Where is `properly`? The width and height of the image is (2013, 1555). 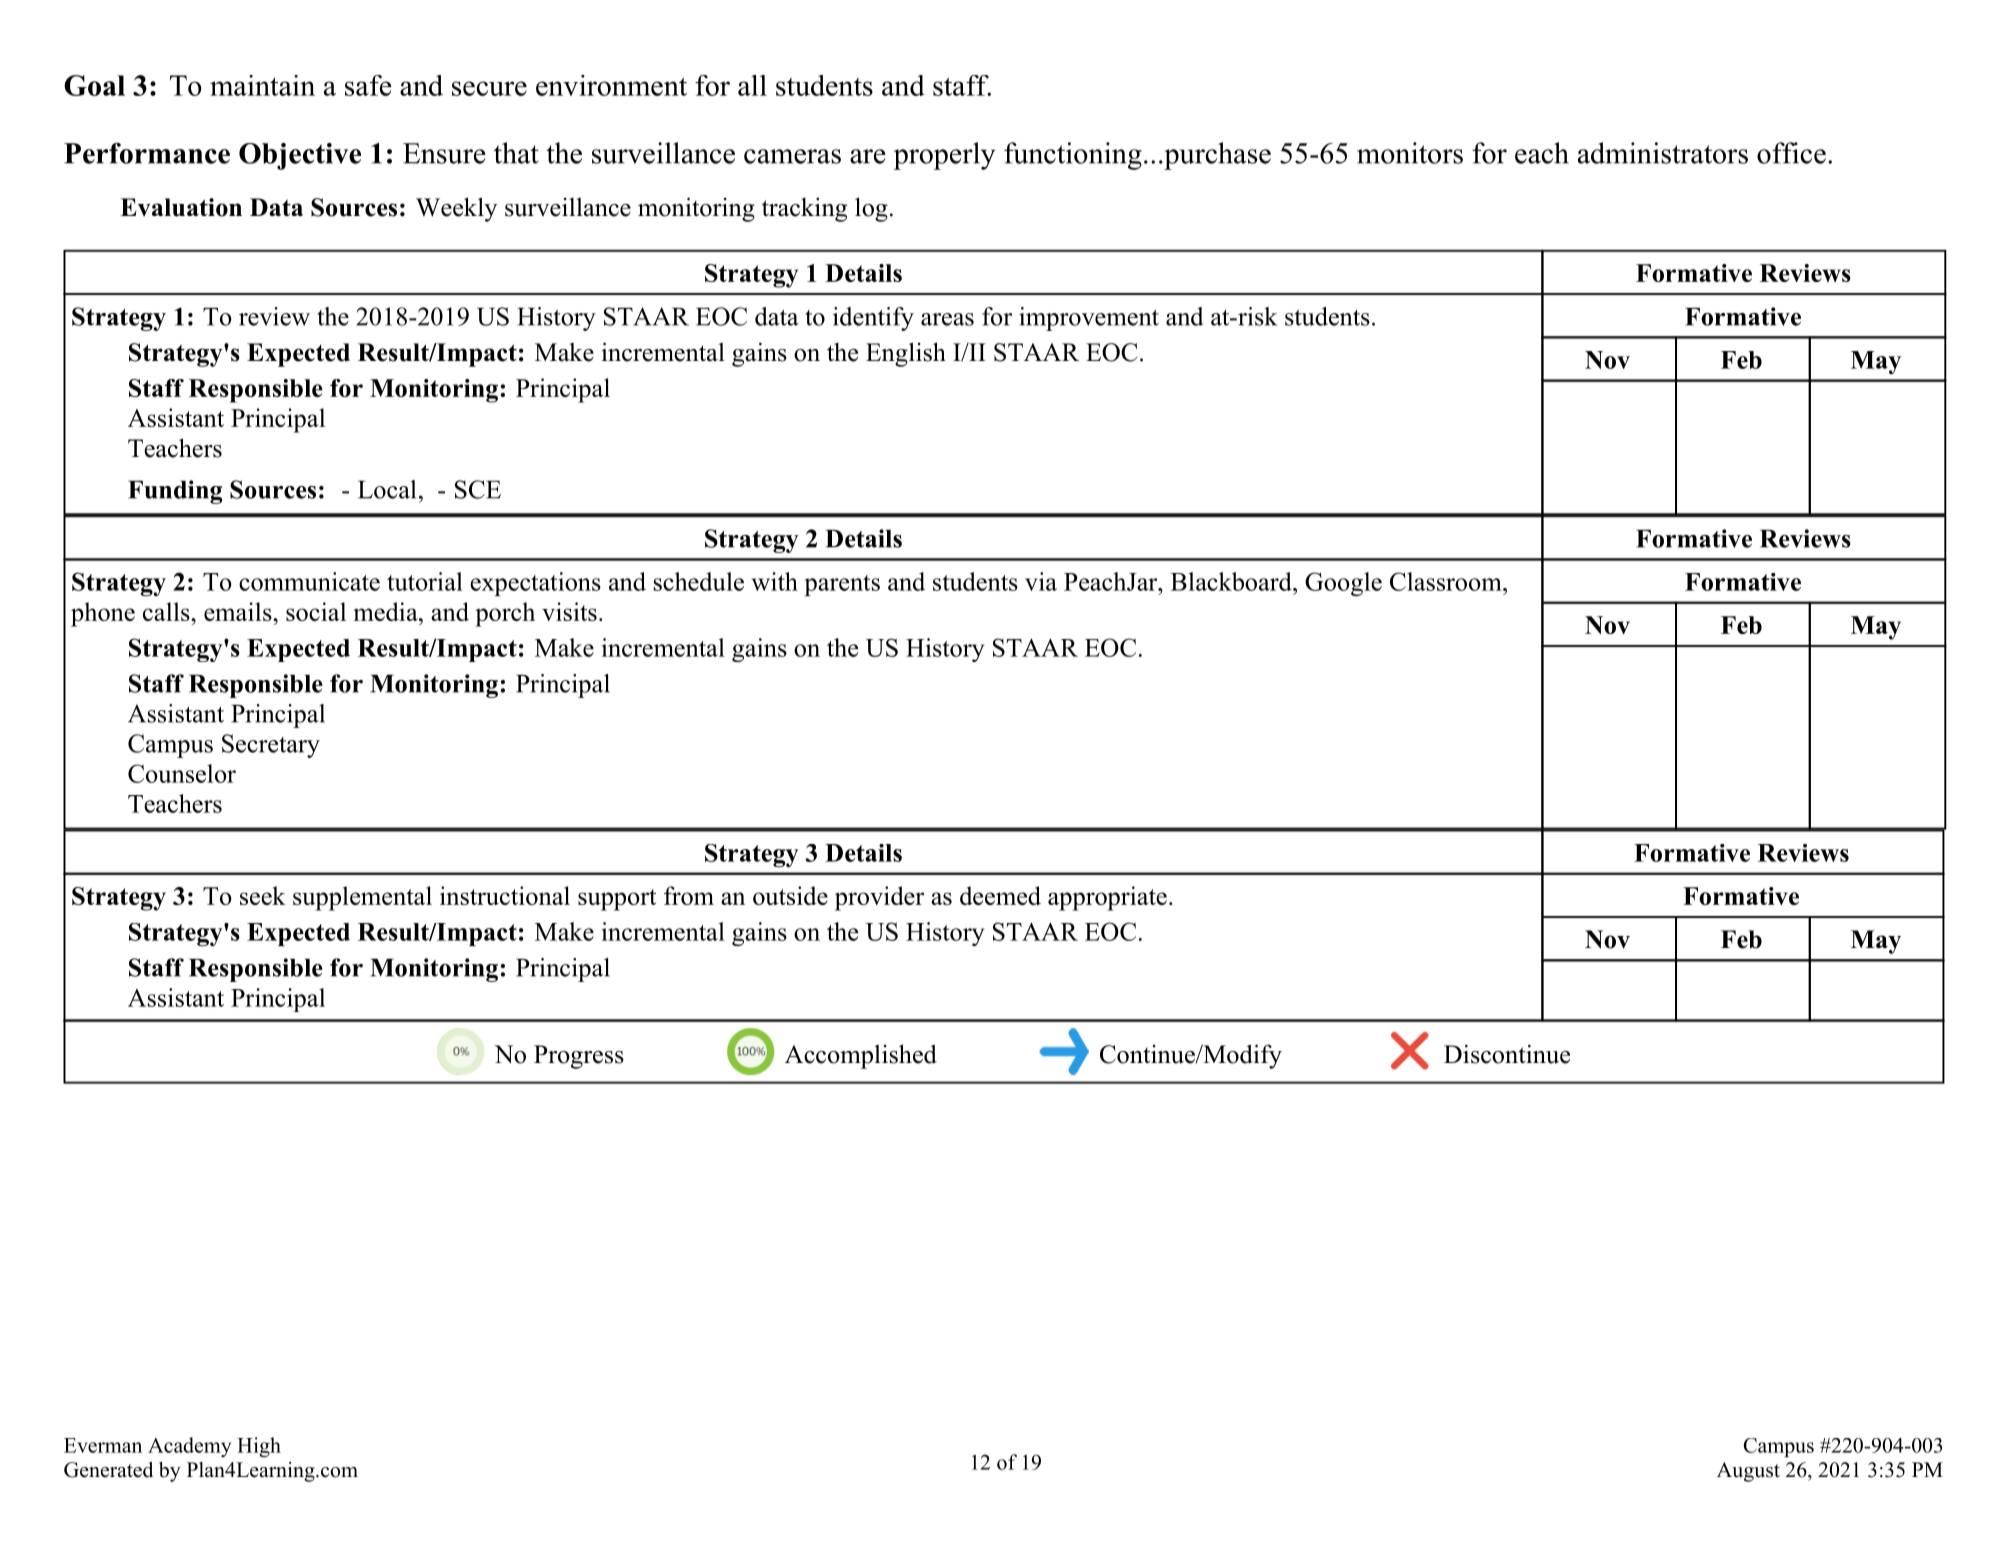 properly is located at coordinates (944, 156).
